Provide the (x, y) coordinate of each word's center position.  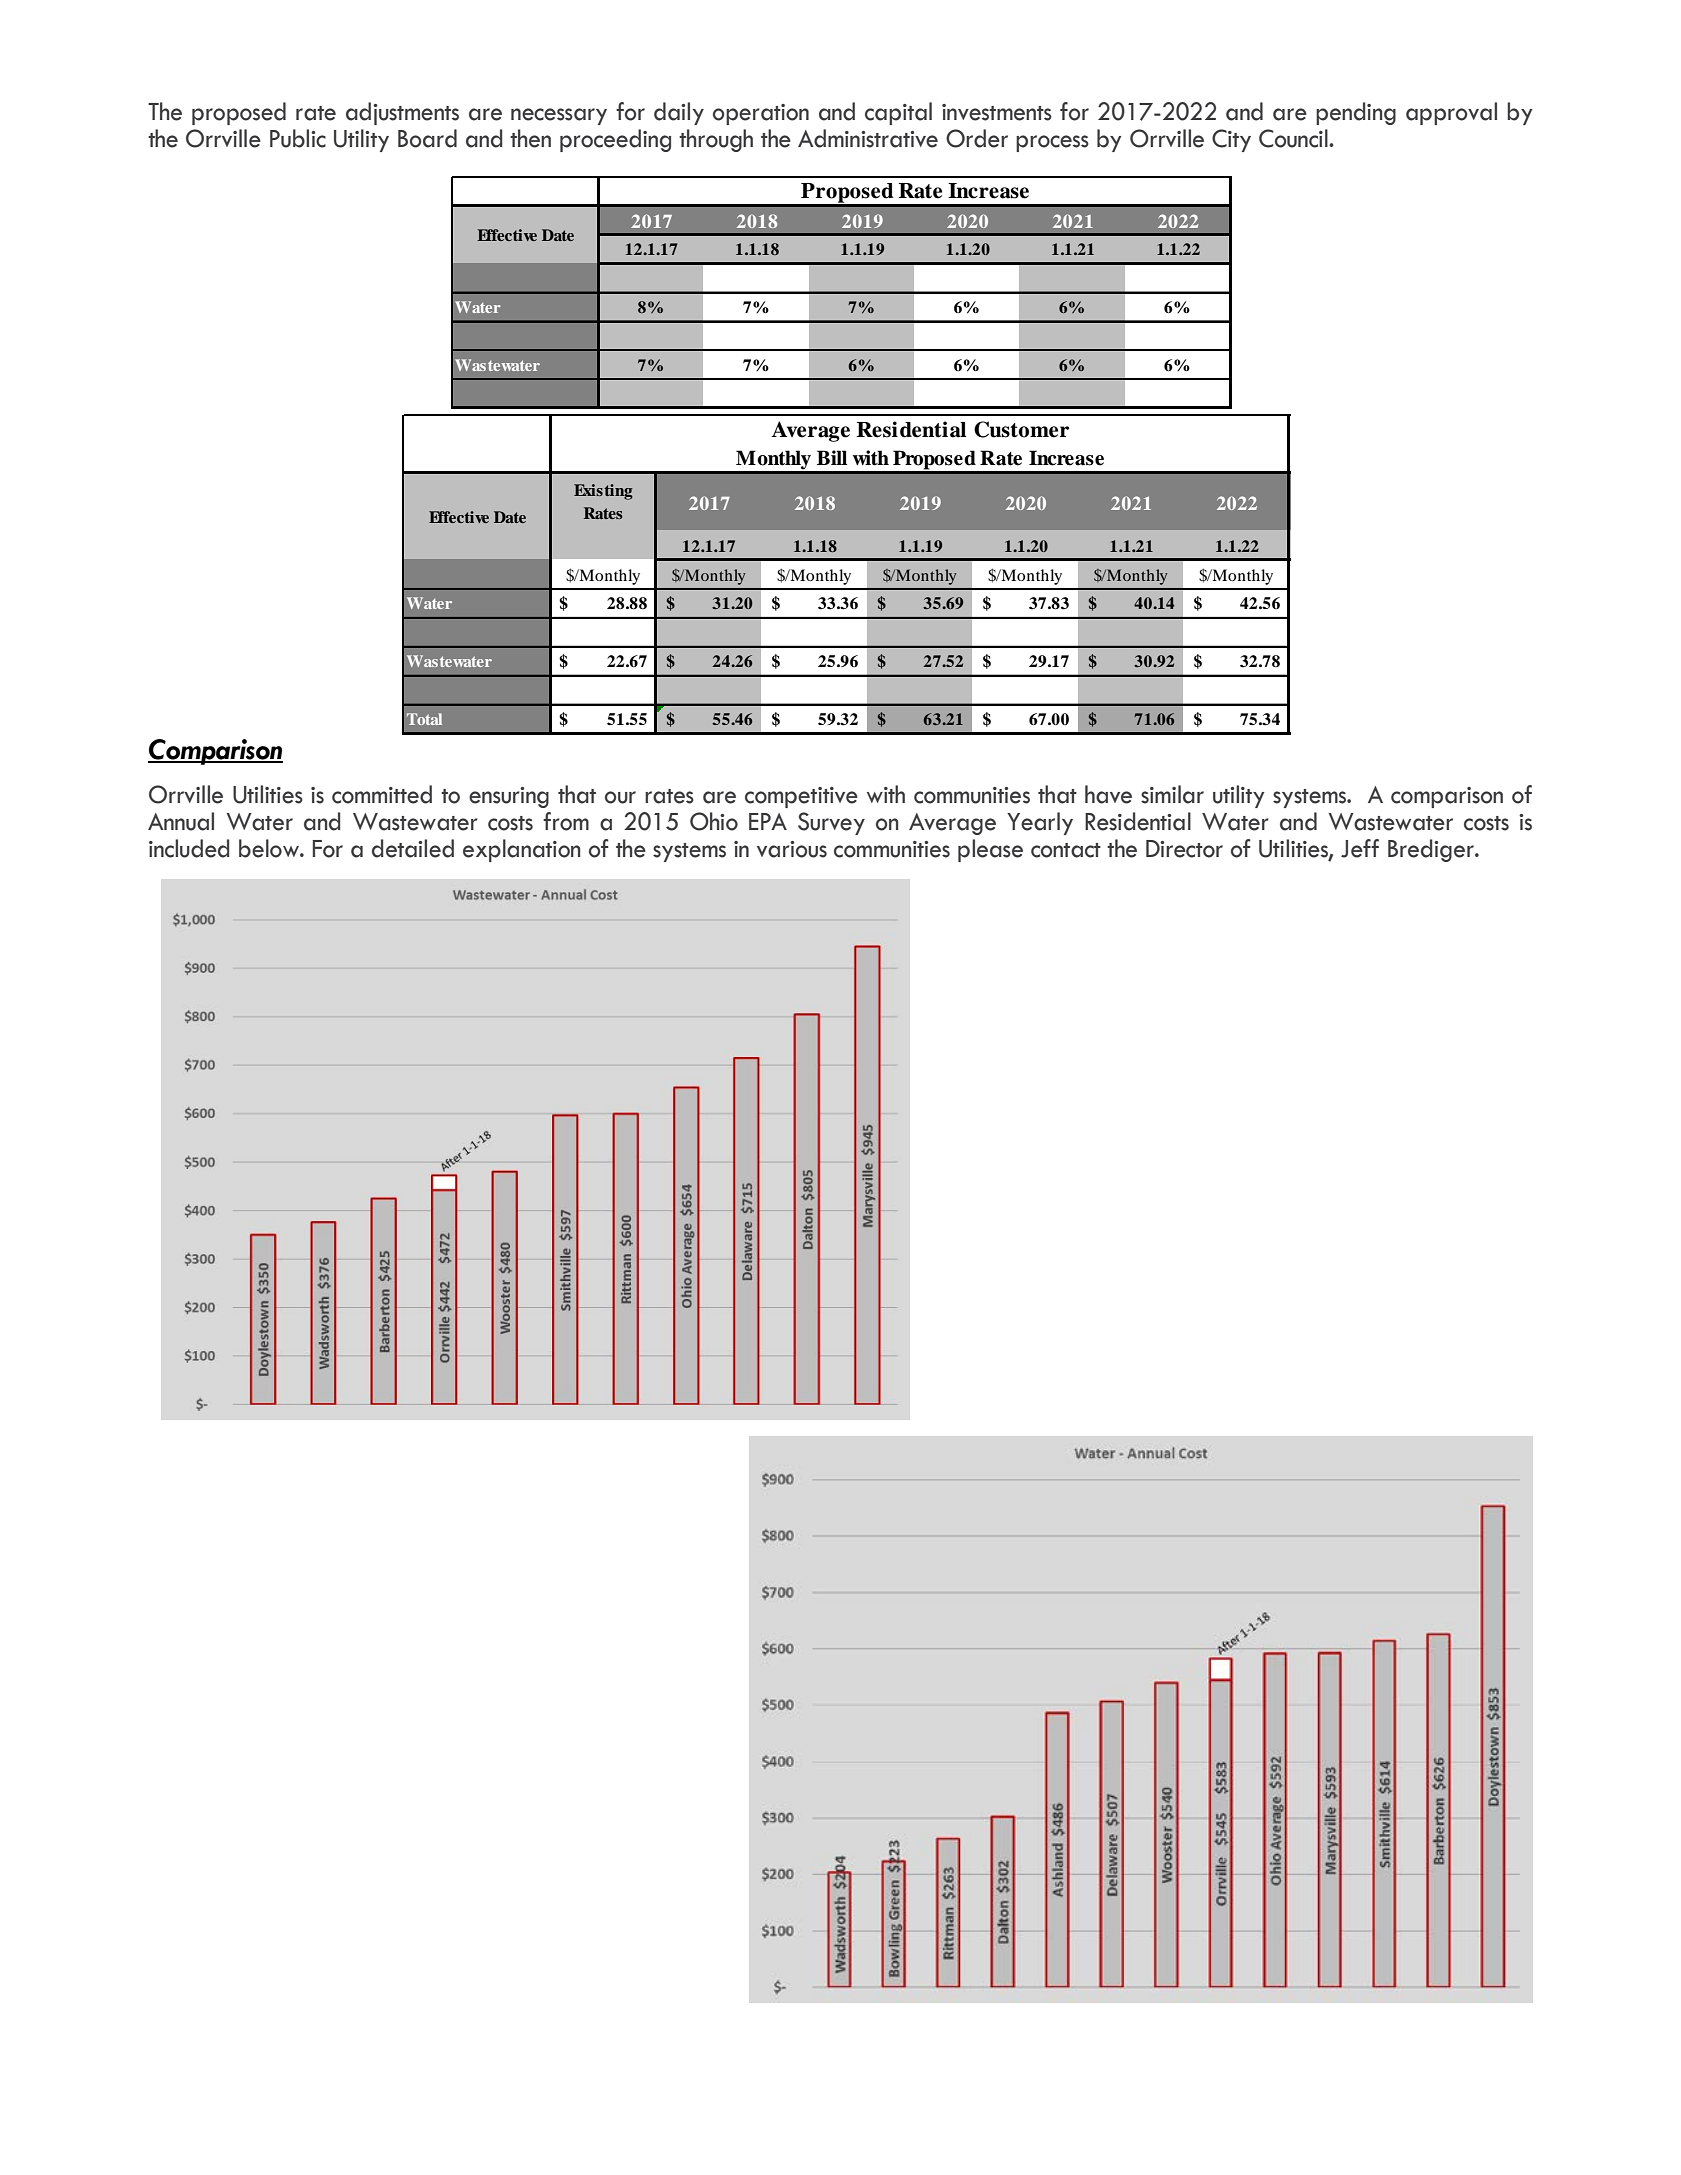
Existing (603, 492)
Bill (832, 457)
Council (1294, 138)
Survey (831, 823)
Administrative (868, 138)
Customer (1021, 429)
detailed (413, 848)
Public (298, 138)
